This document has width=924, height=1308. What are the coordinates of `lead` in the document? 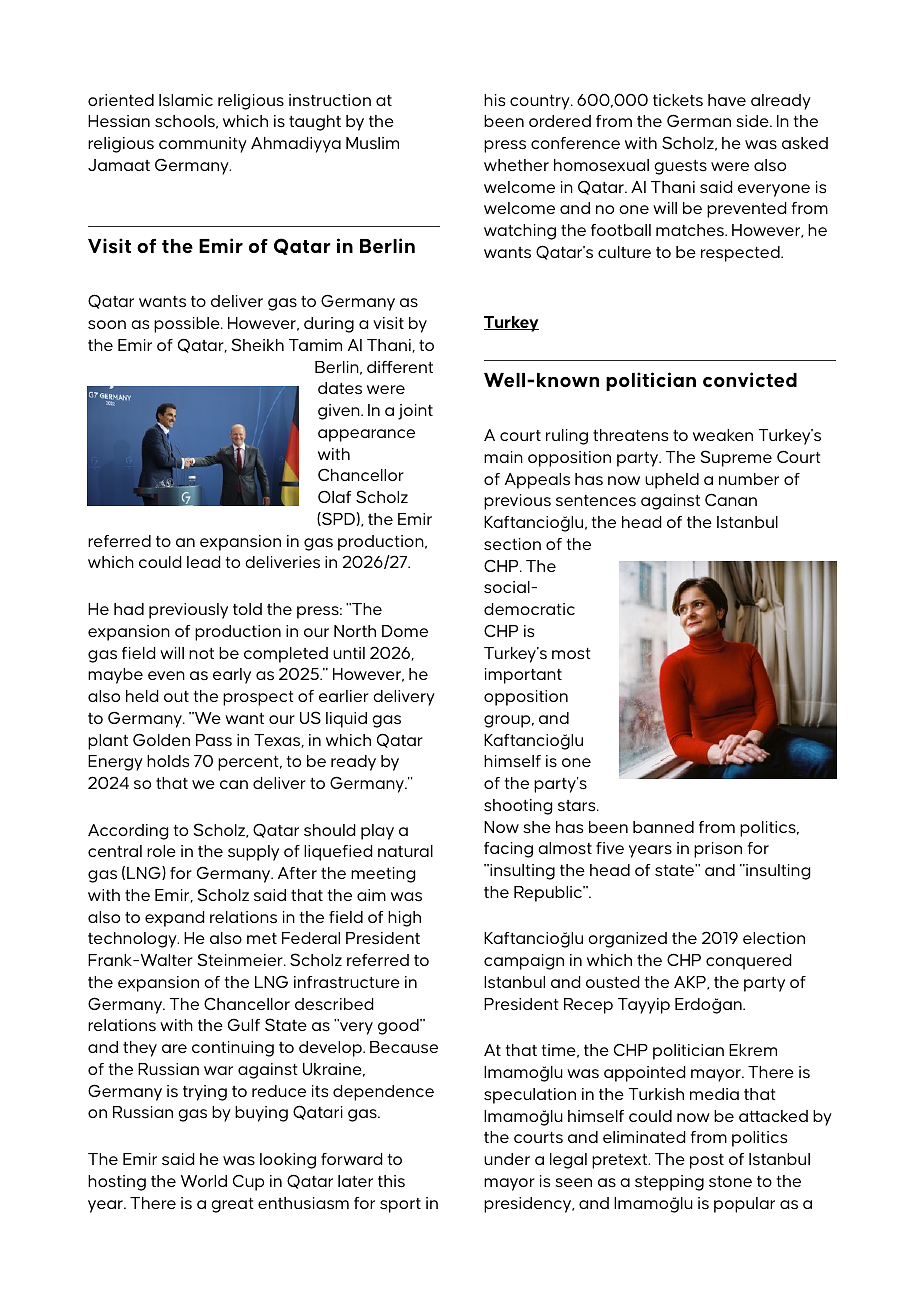 It's located at (204, 562).
